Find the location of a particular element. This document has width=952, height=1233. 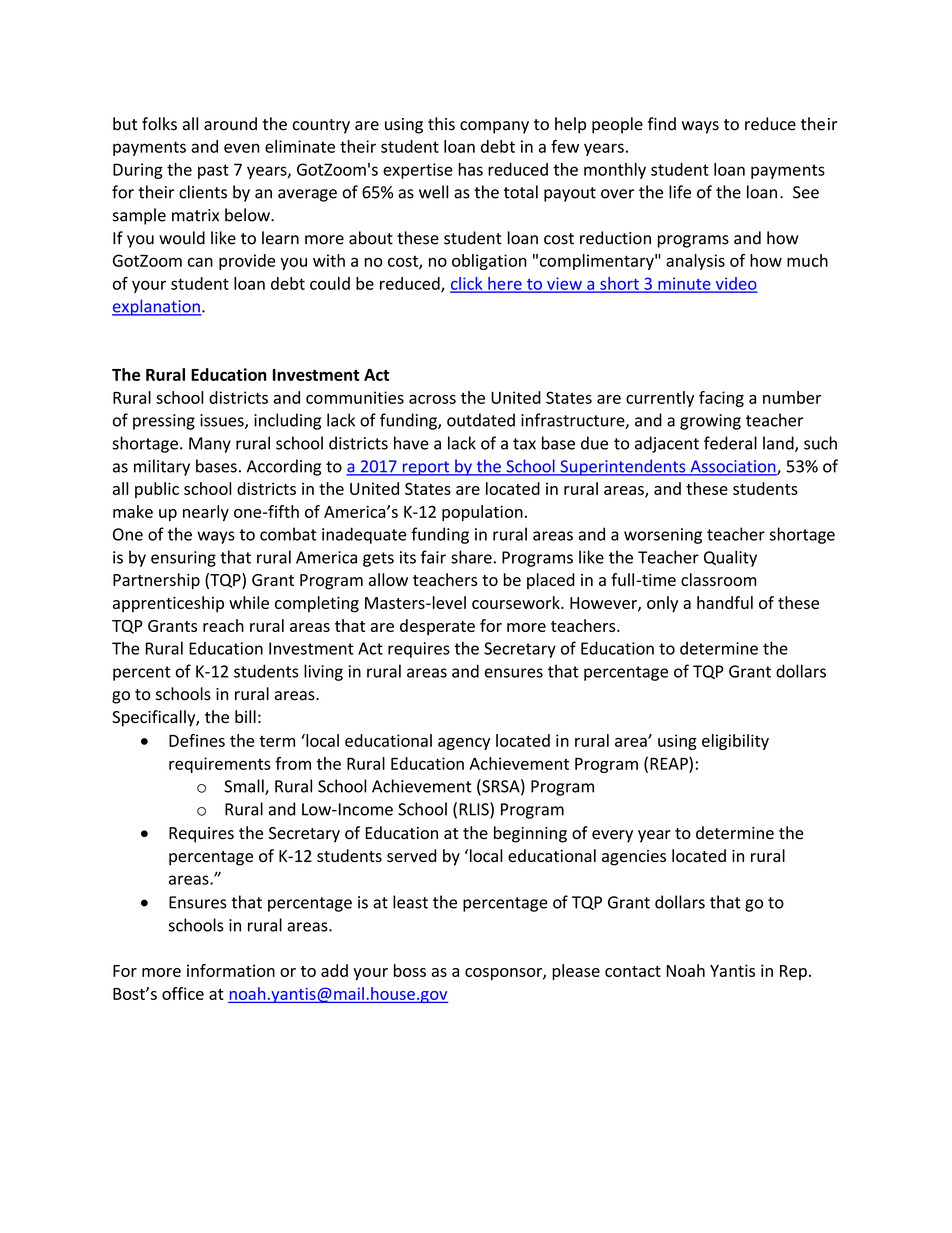

boss is located at coordinates (410, 970).
